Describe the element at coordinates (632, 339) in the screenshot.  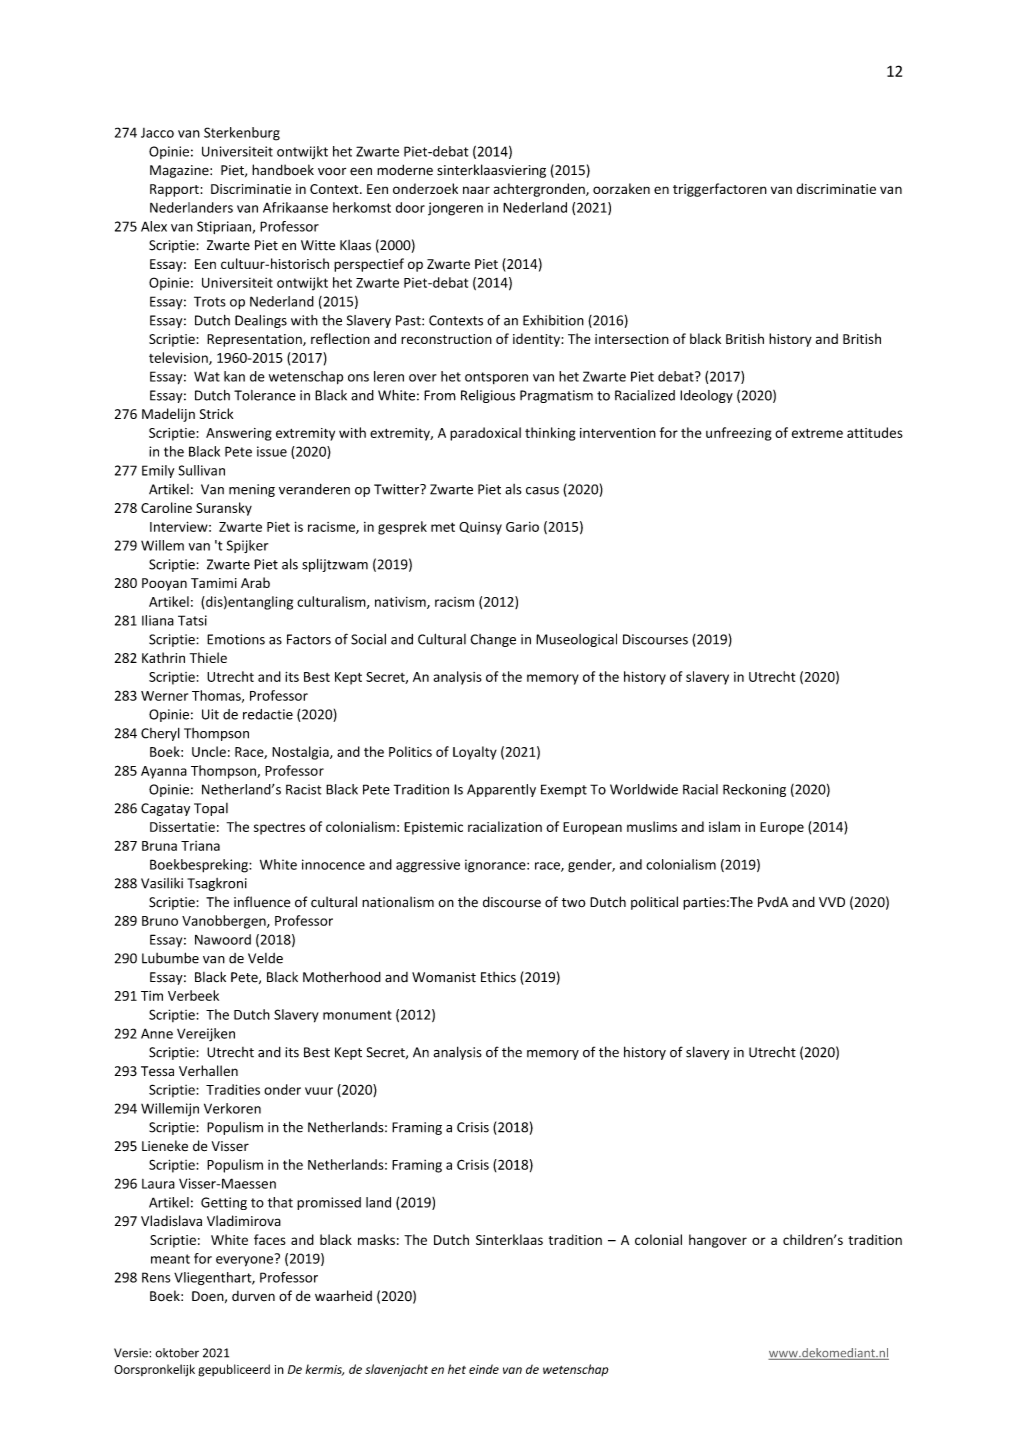
I see `intersection` at that location.
